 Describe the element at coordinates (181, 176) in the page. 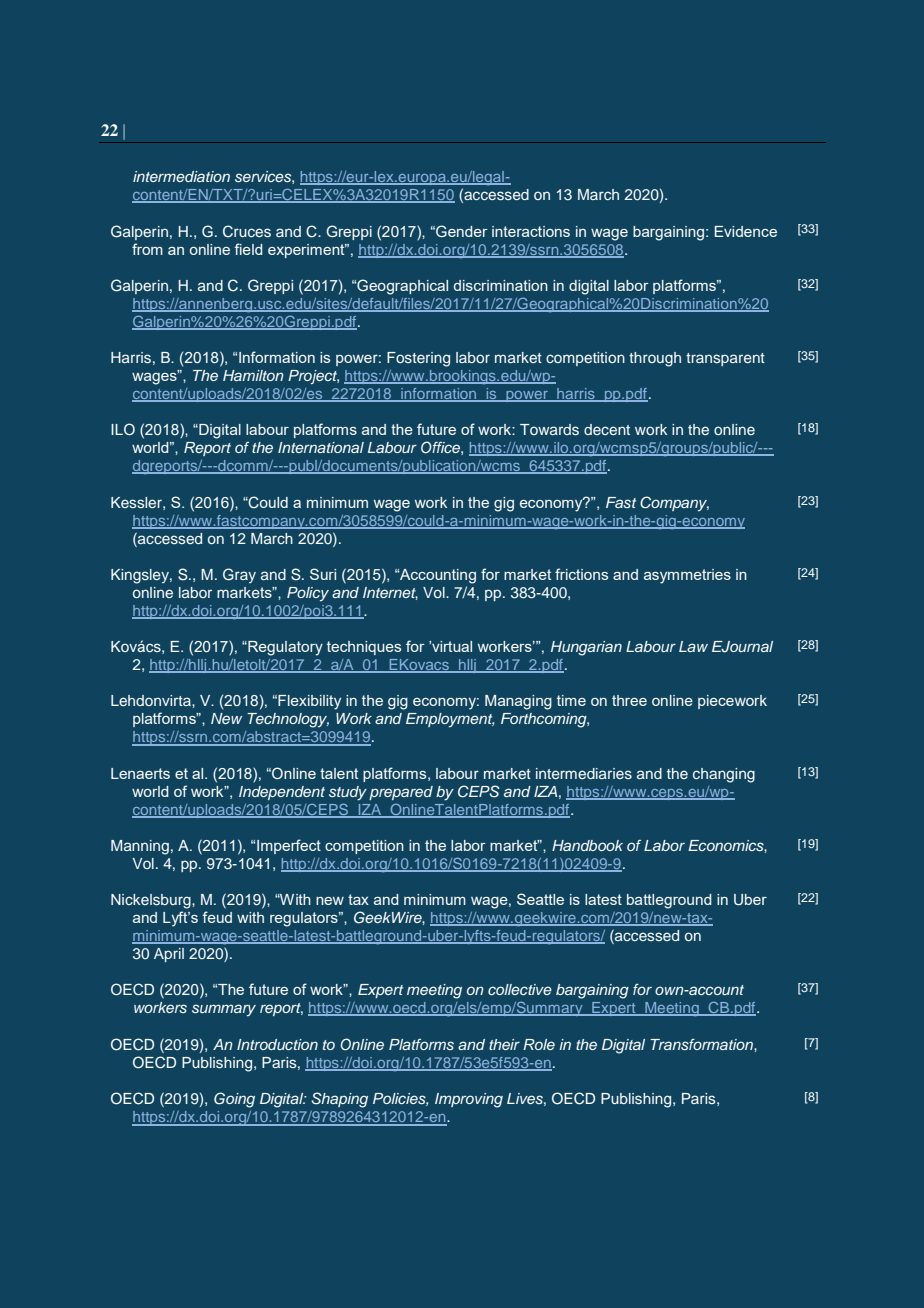

I see `intermediation` at that location.
